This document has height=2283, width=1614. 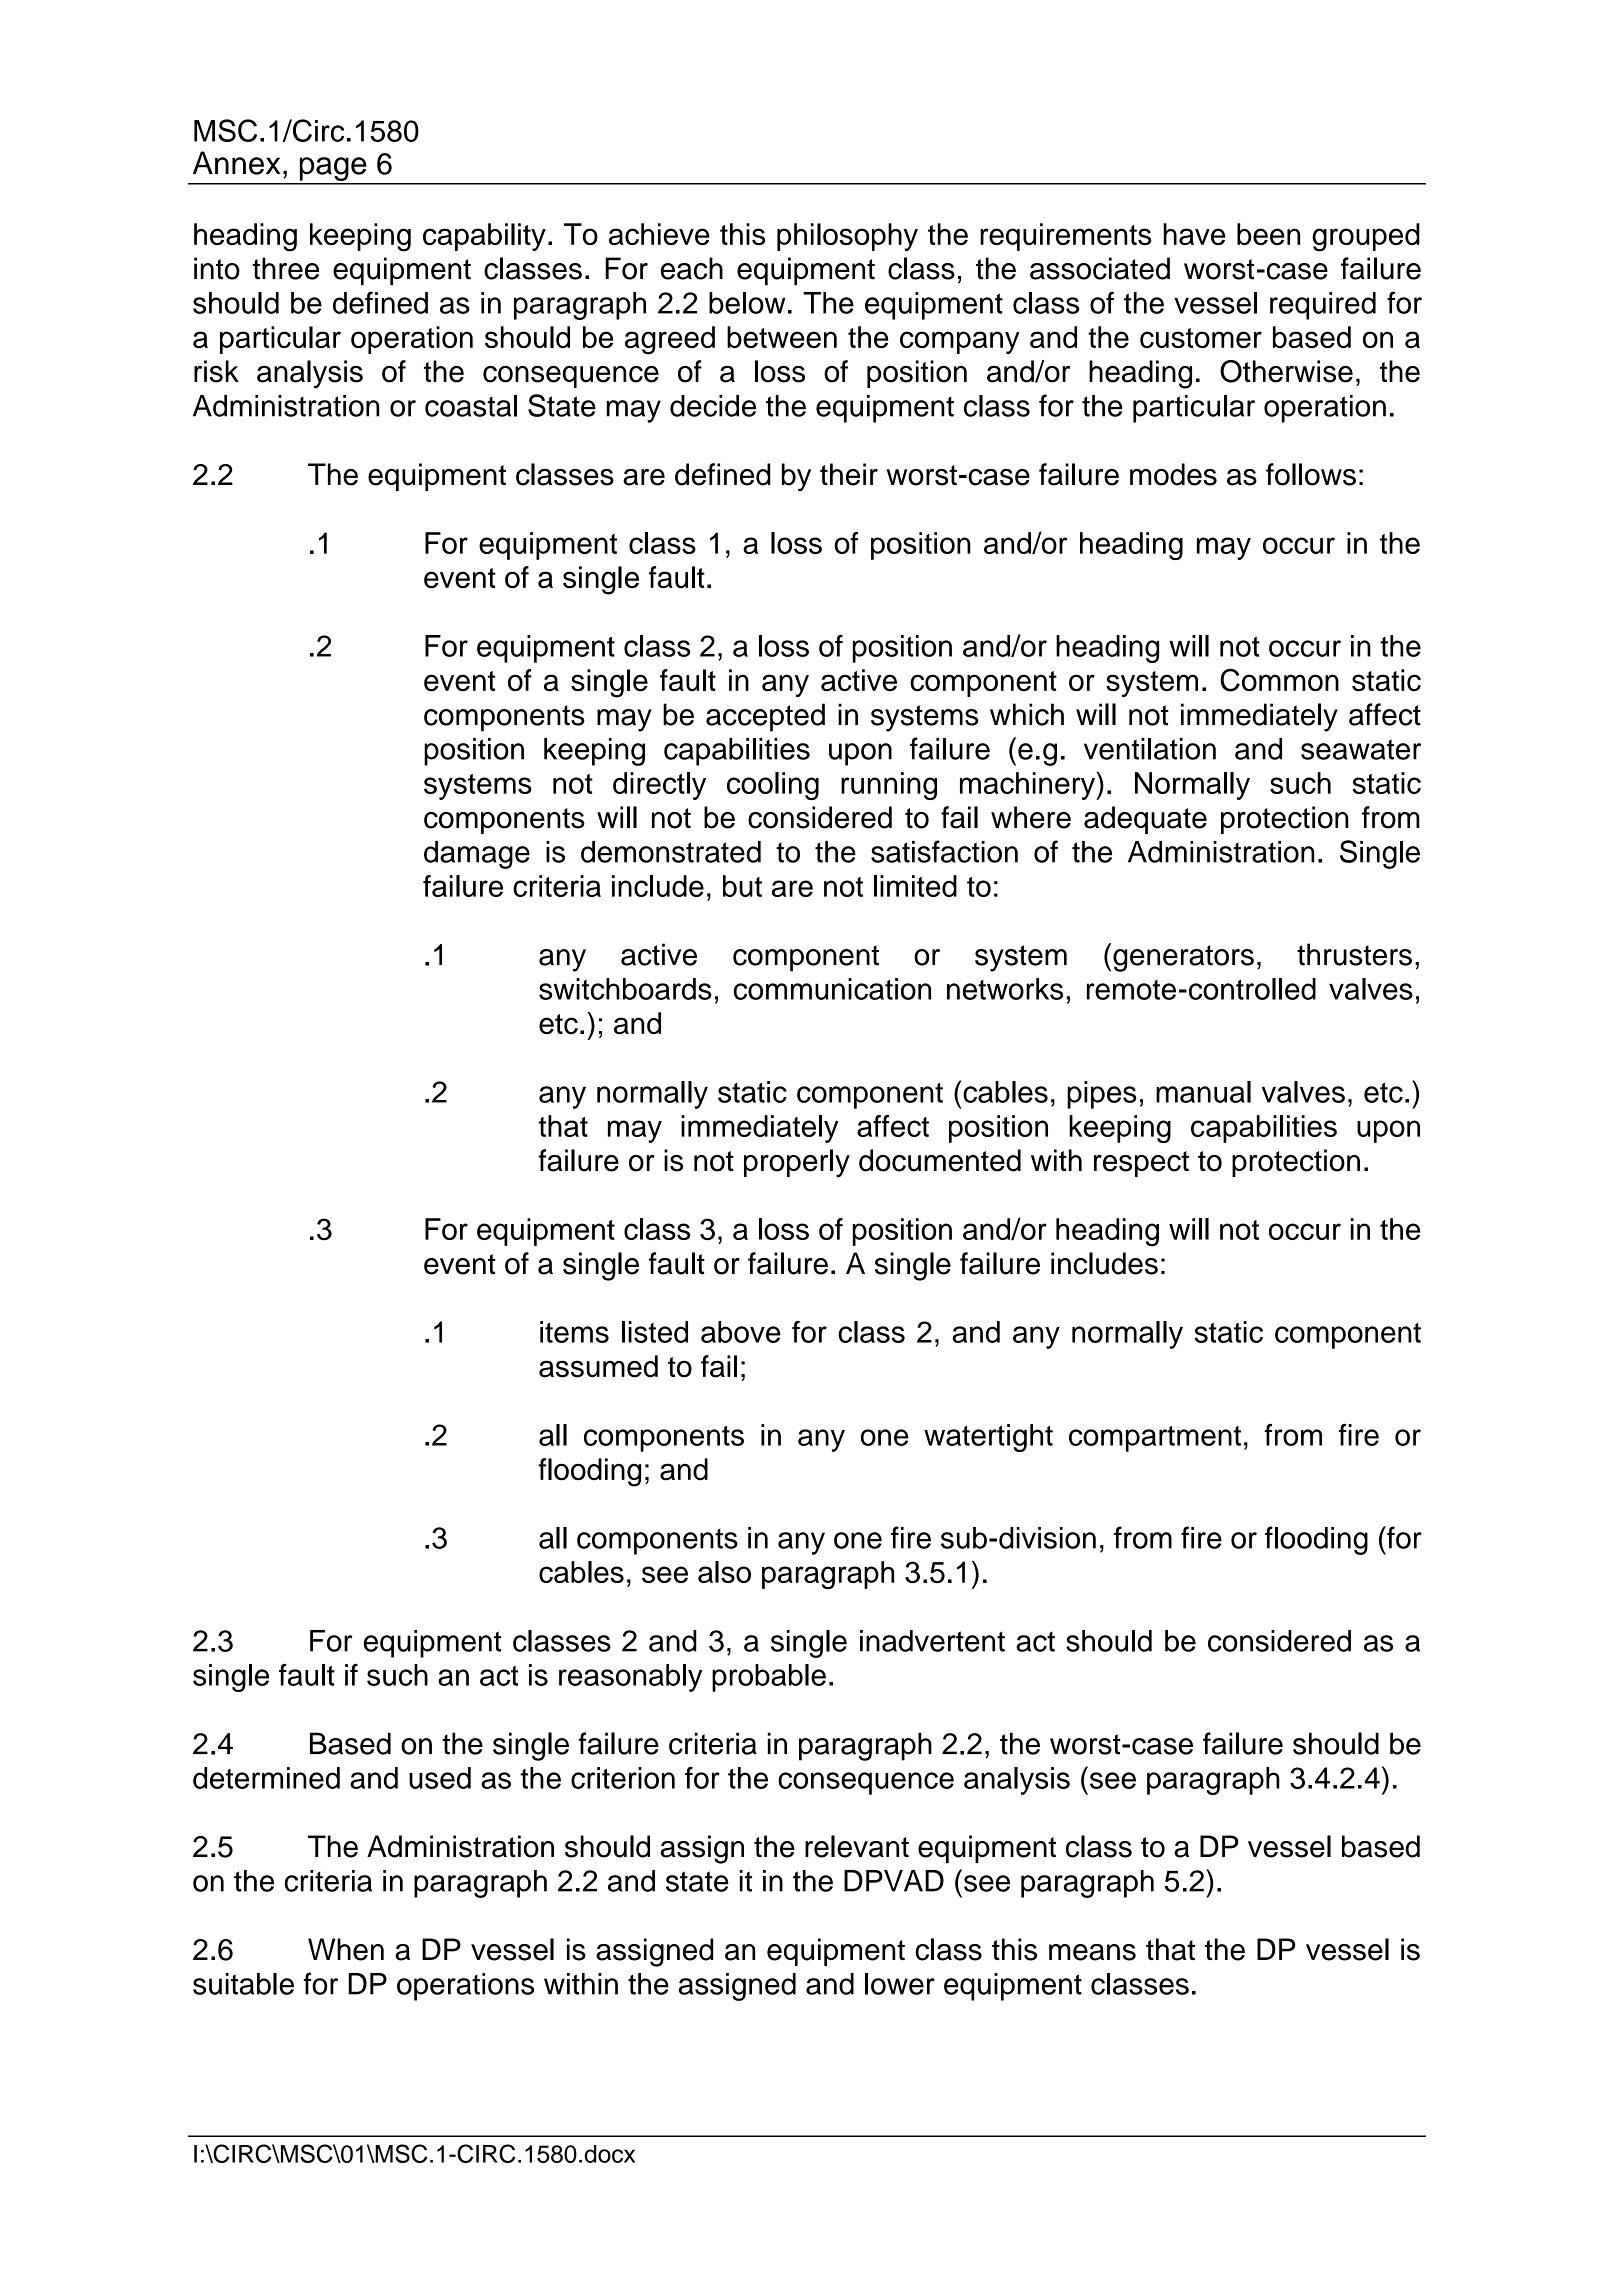 I want to click on compartment, so click(x=1155, y=1439).
